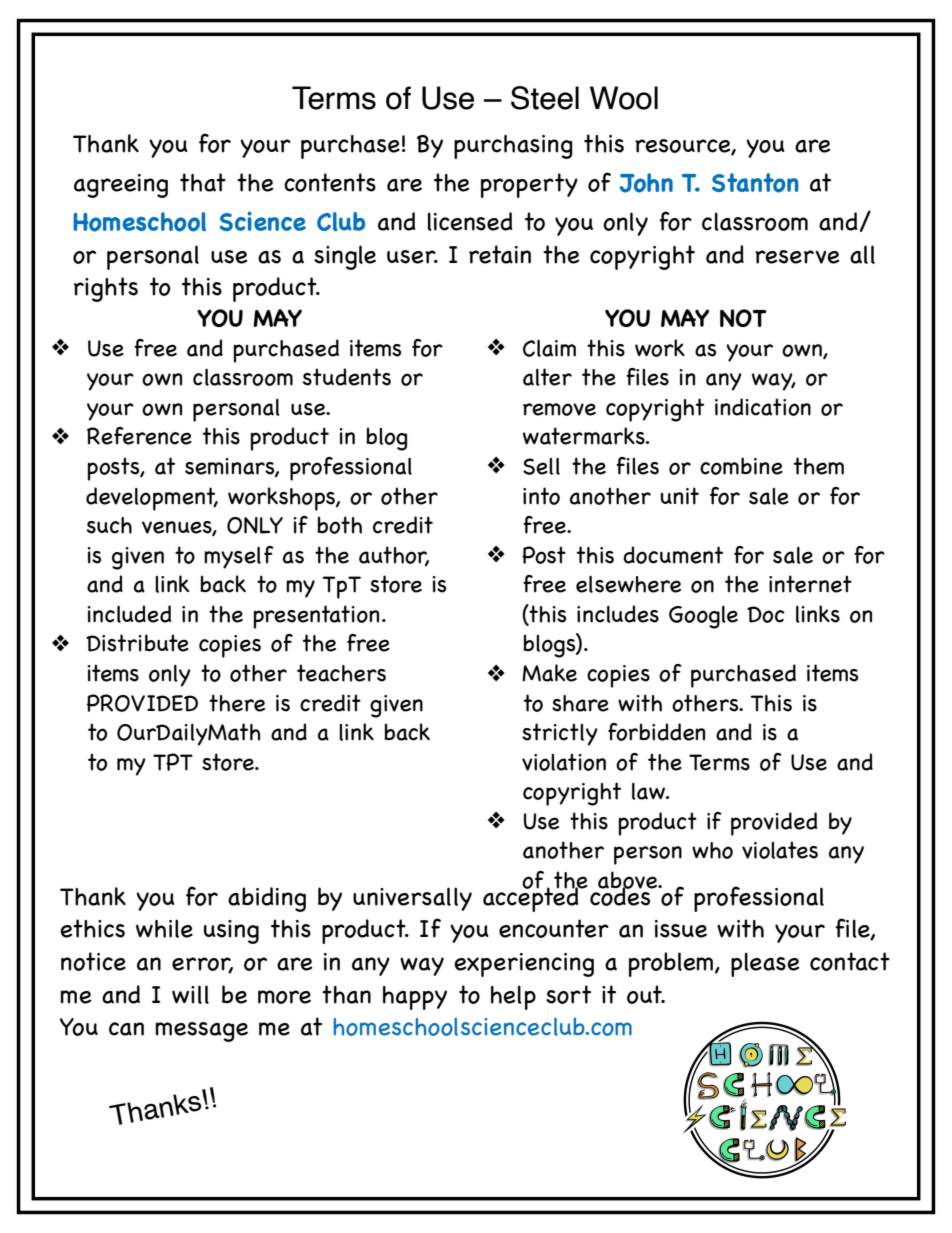 Image resolution: width=952 pixels, height=1233 pixels. What do you see at coordinates (797, 257) in the screenshot?
I see `reserve` at bounding box center [797, 257].
